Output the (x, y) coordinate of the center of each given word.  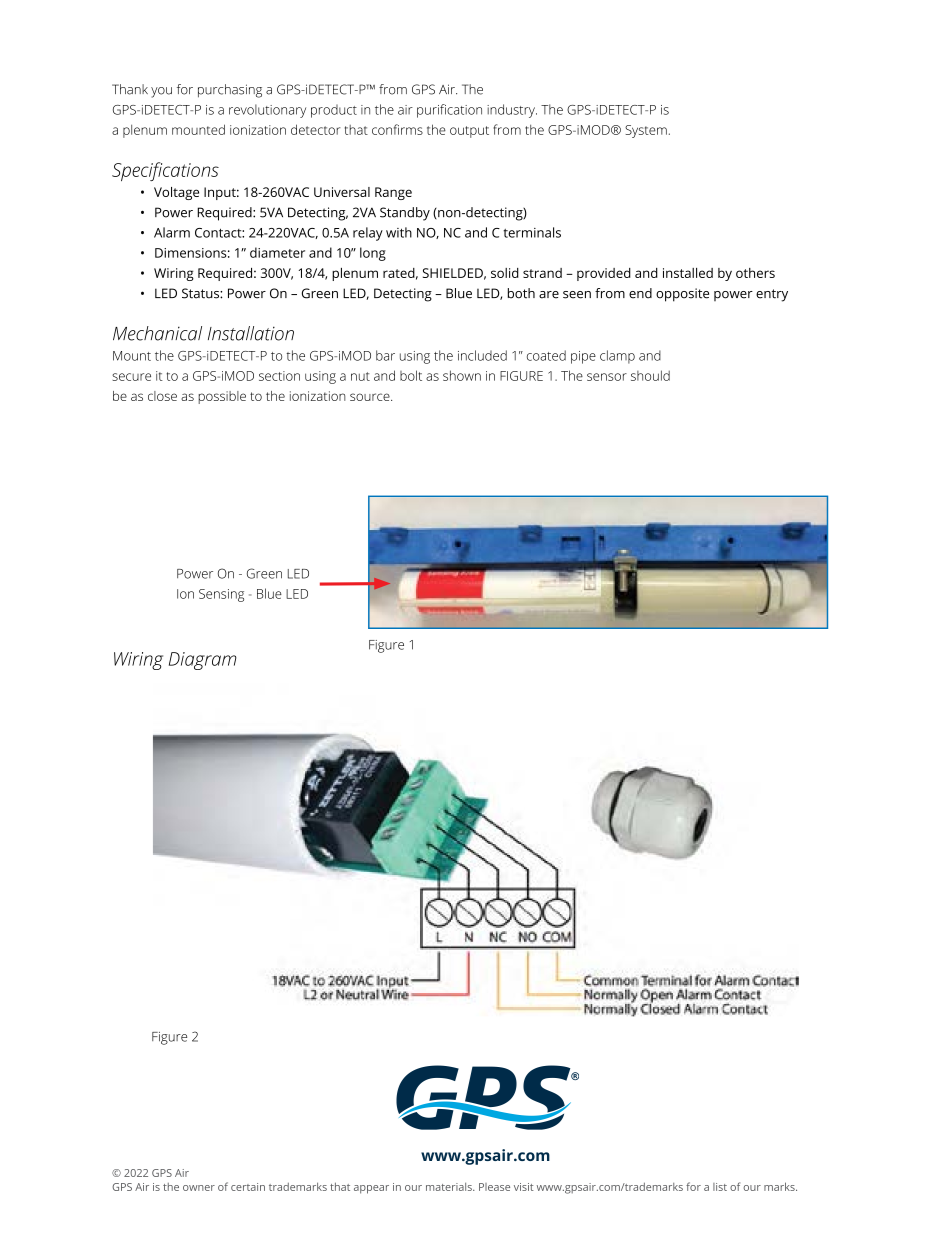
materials (450, 1187)
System (646, 131)
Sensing (221, 595)
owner (199, 1188)
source (371, 397)
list (720, 1187)
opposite (682, 295)
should (650, 375)
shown (462, 375)
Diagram (203, 661)
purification (449, 111)
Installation (251, 333)
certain (248, 1187)
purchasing (230, 91)
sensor (607, 377)
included (482, 355)
